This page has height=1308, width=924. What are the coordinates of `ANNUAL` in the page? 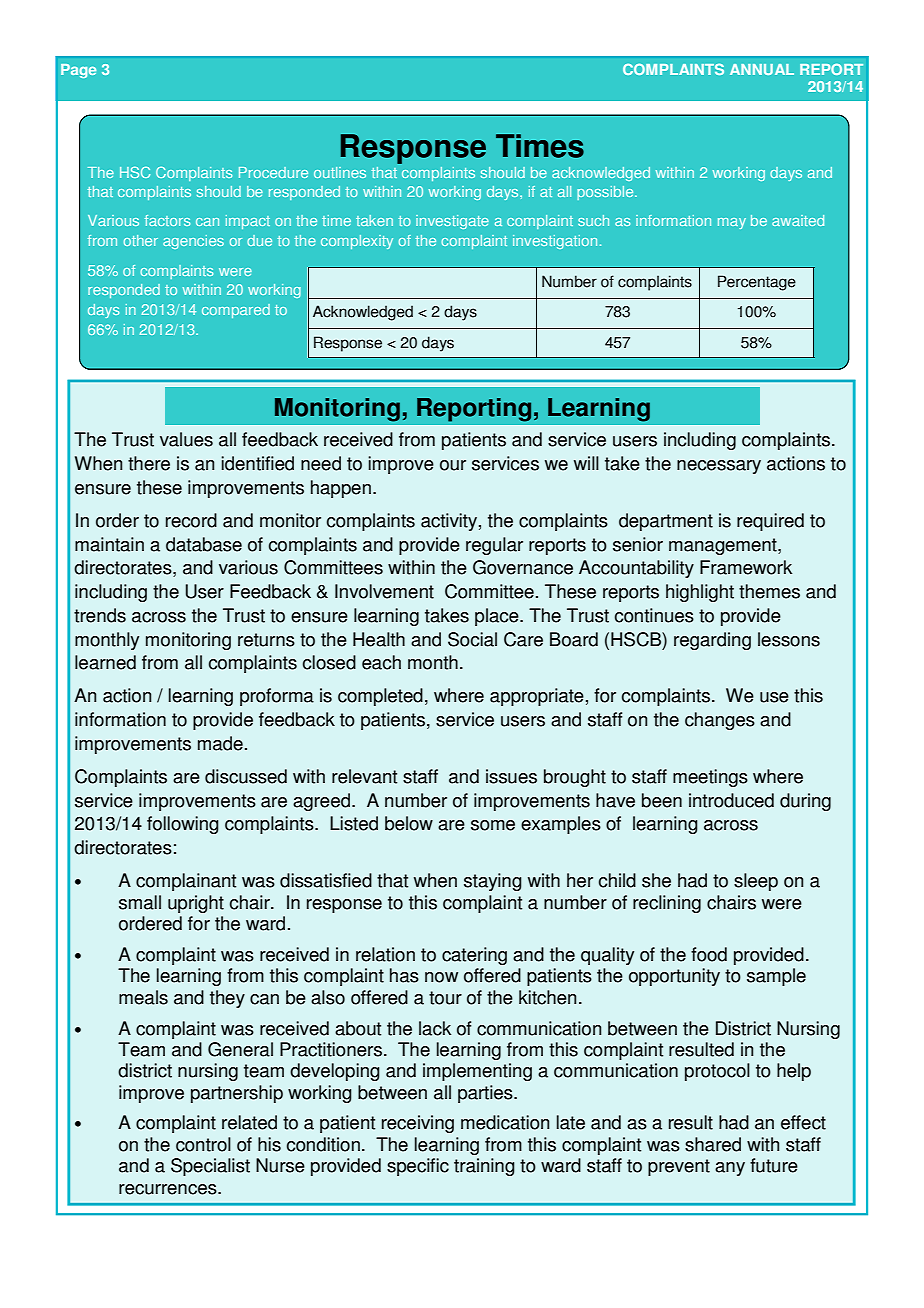 It's located at (762, 69).
